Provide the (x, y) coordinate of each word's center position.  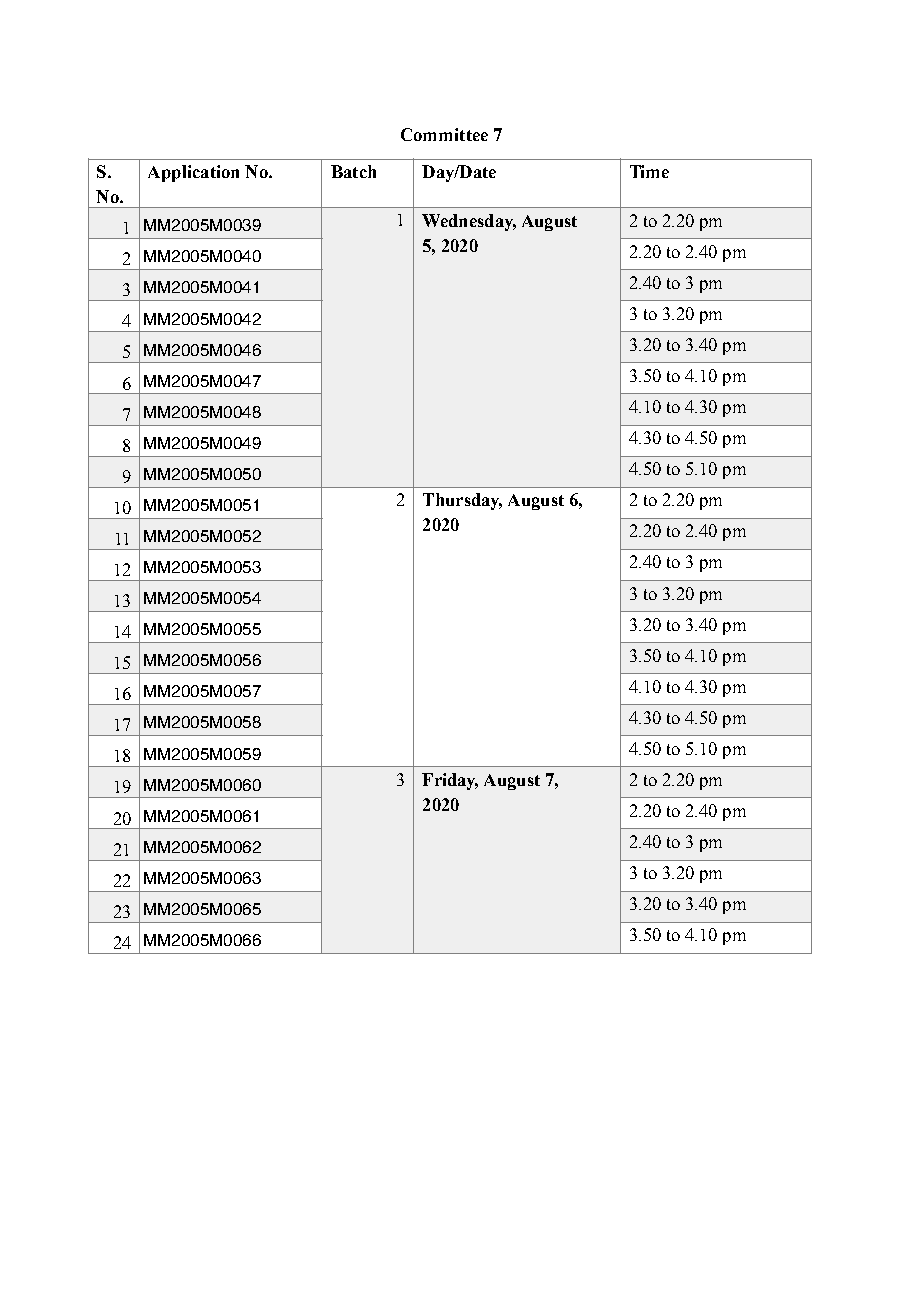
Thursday (462, 501)
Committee (444, 134)
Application (193, 173)
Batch (353, 171)
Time (649, 171)
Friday (450, 781)
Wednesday (469, 222)
